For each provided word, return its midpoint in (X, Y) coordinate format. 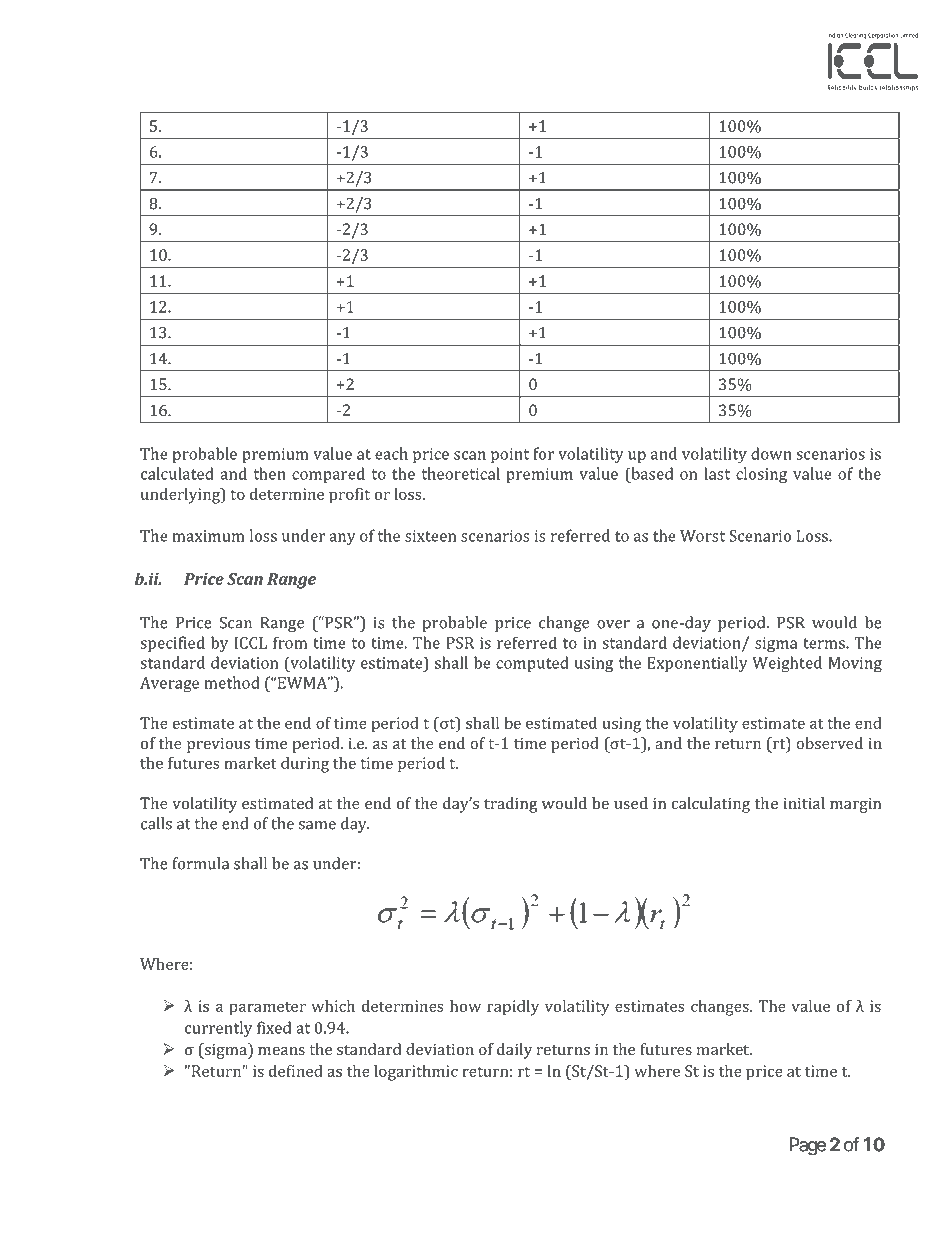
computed (532, 664)
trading (511, 805)
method (232, 682)
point (510, 455)
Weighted (787, 664)
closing (761, 475)
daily (514, 1051)
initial (804, 803)
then (270, 473)
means (281, 1051)
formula (201, 863)
